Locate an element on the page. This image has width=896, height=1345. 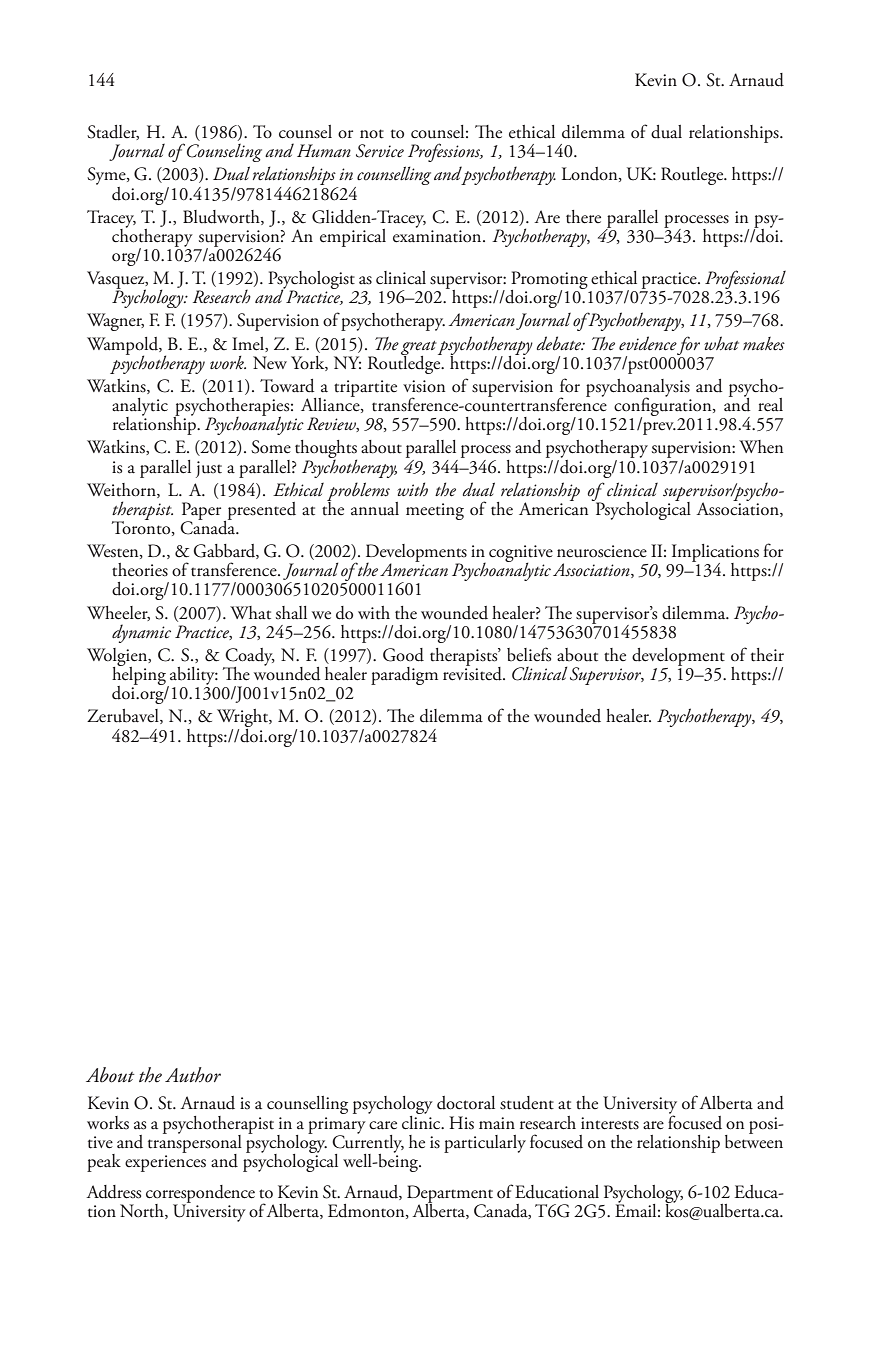
doctoral is located at coordinates (466, 1103).
